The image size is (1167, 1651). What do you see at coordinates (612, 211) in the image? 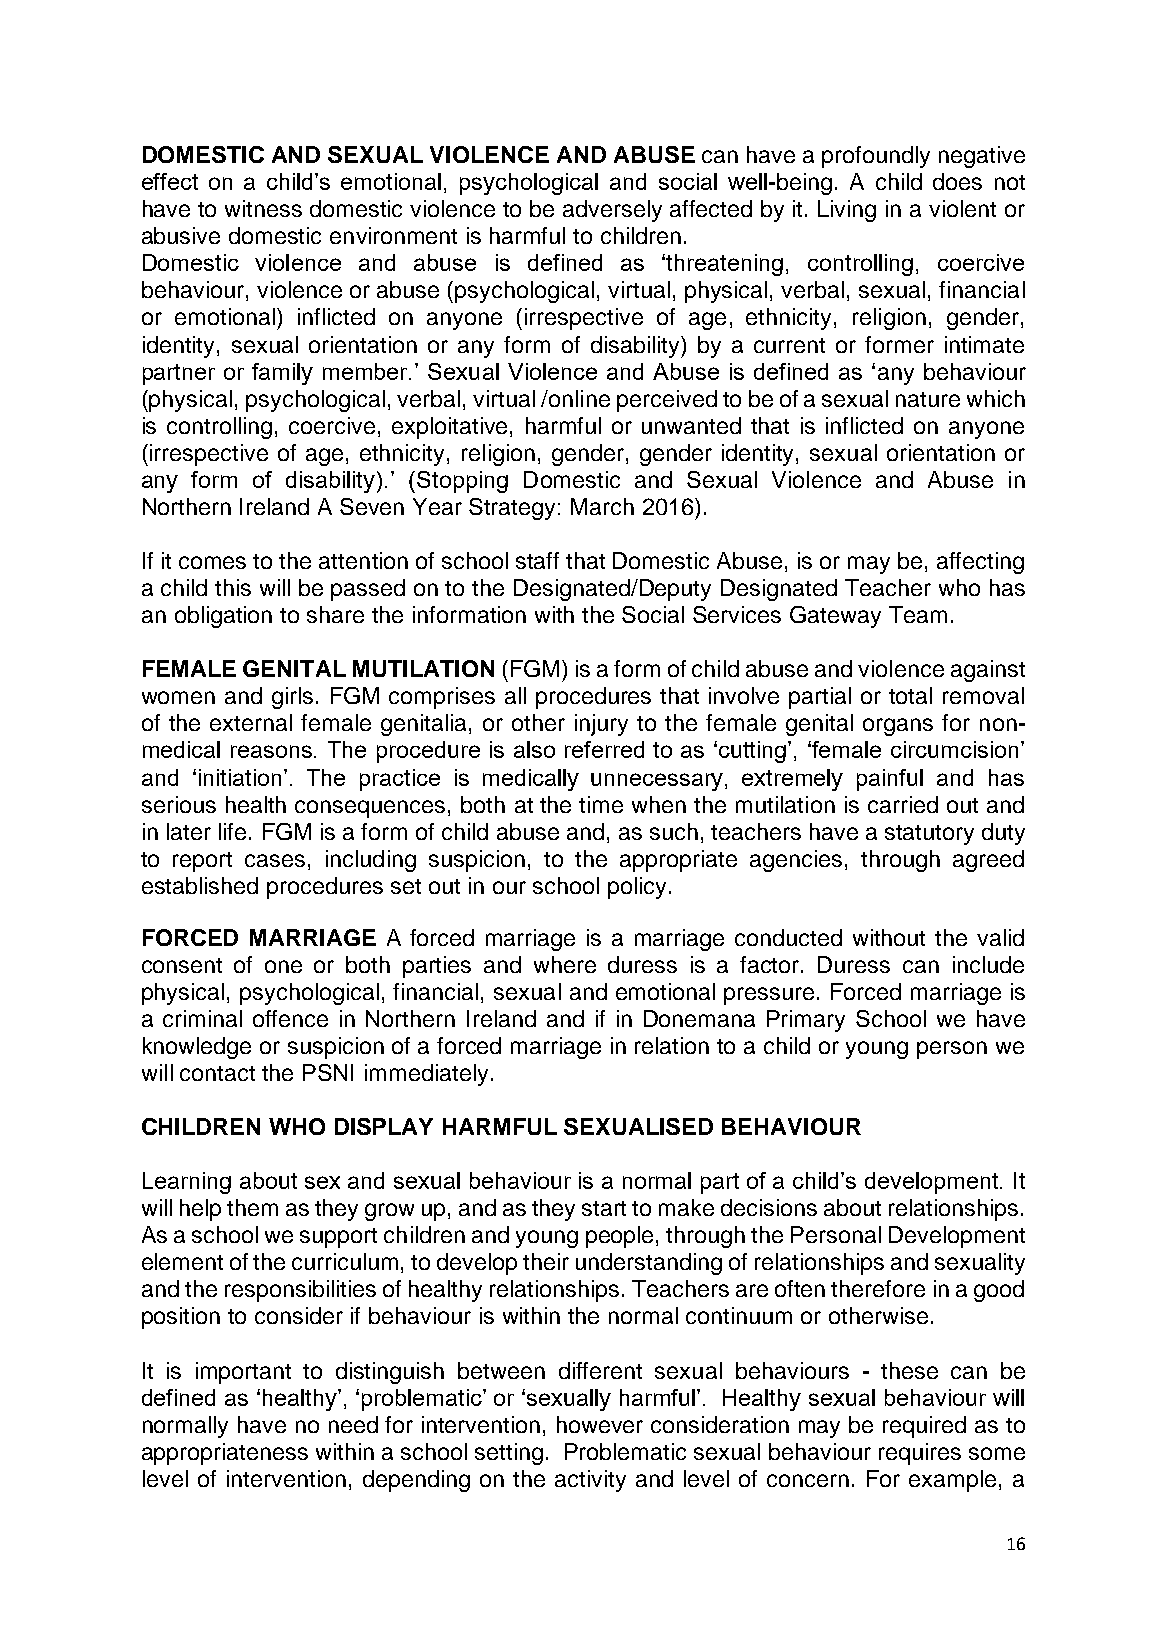
I see `adversely` at bounding box center [612, 211].
